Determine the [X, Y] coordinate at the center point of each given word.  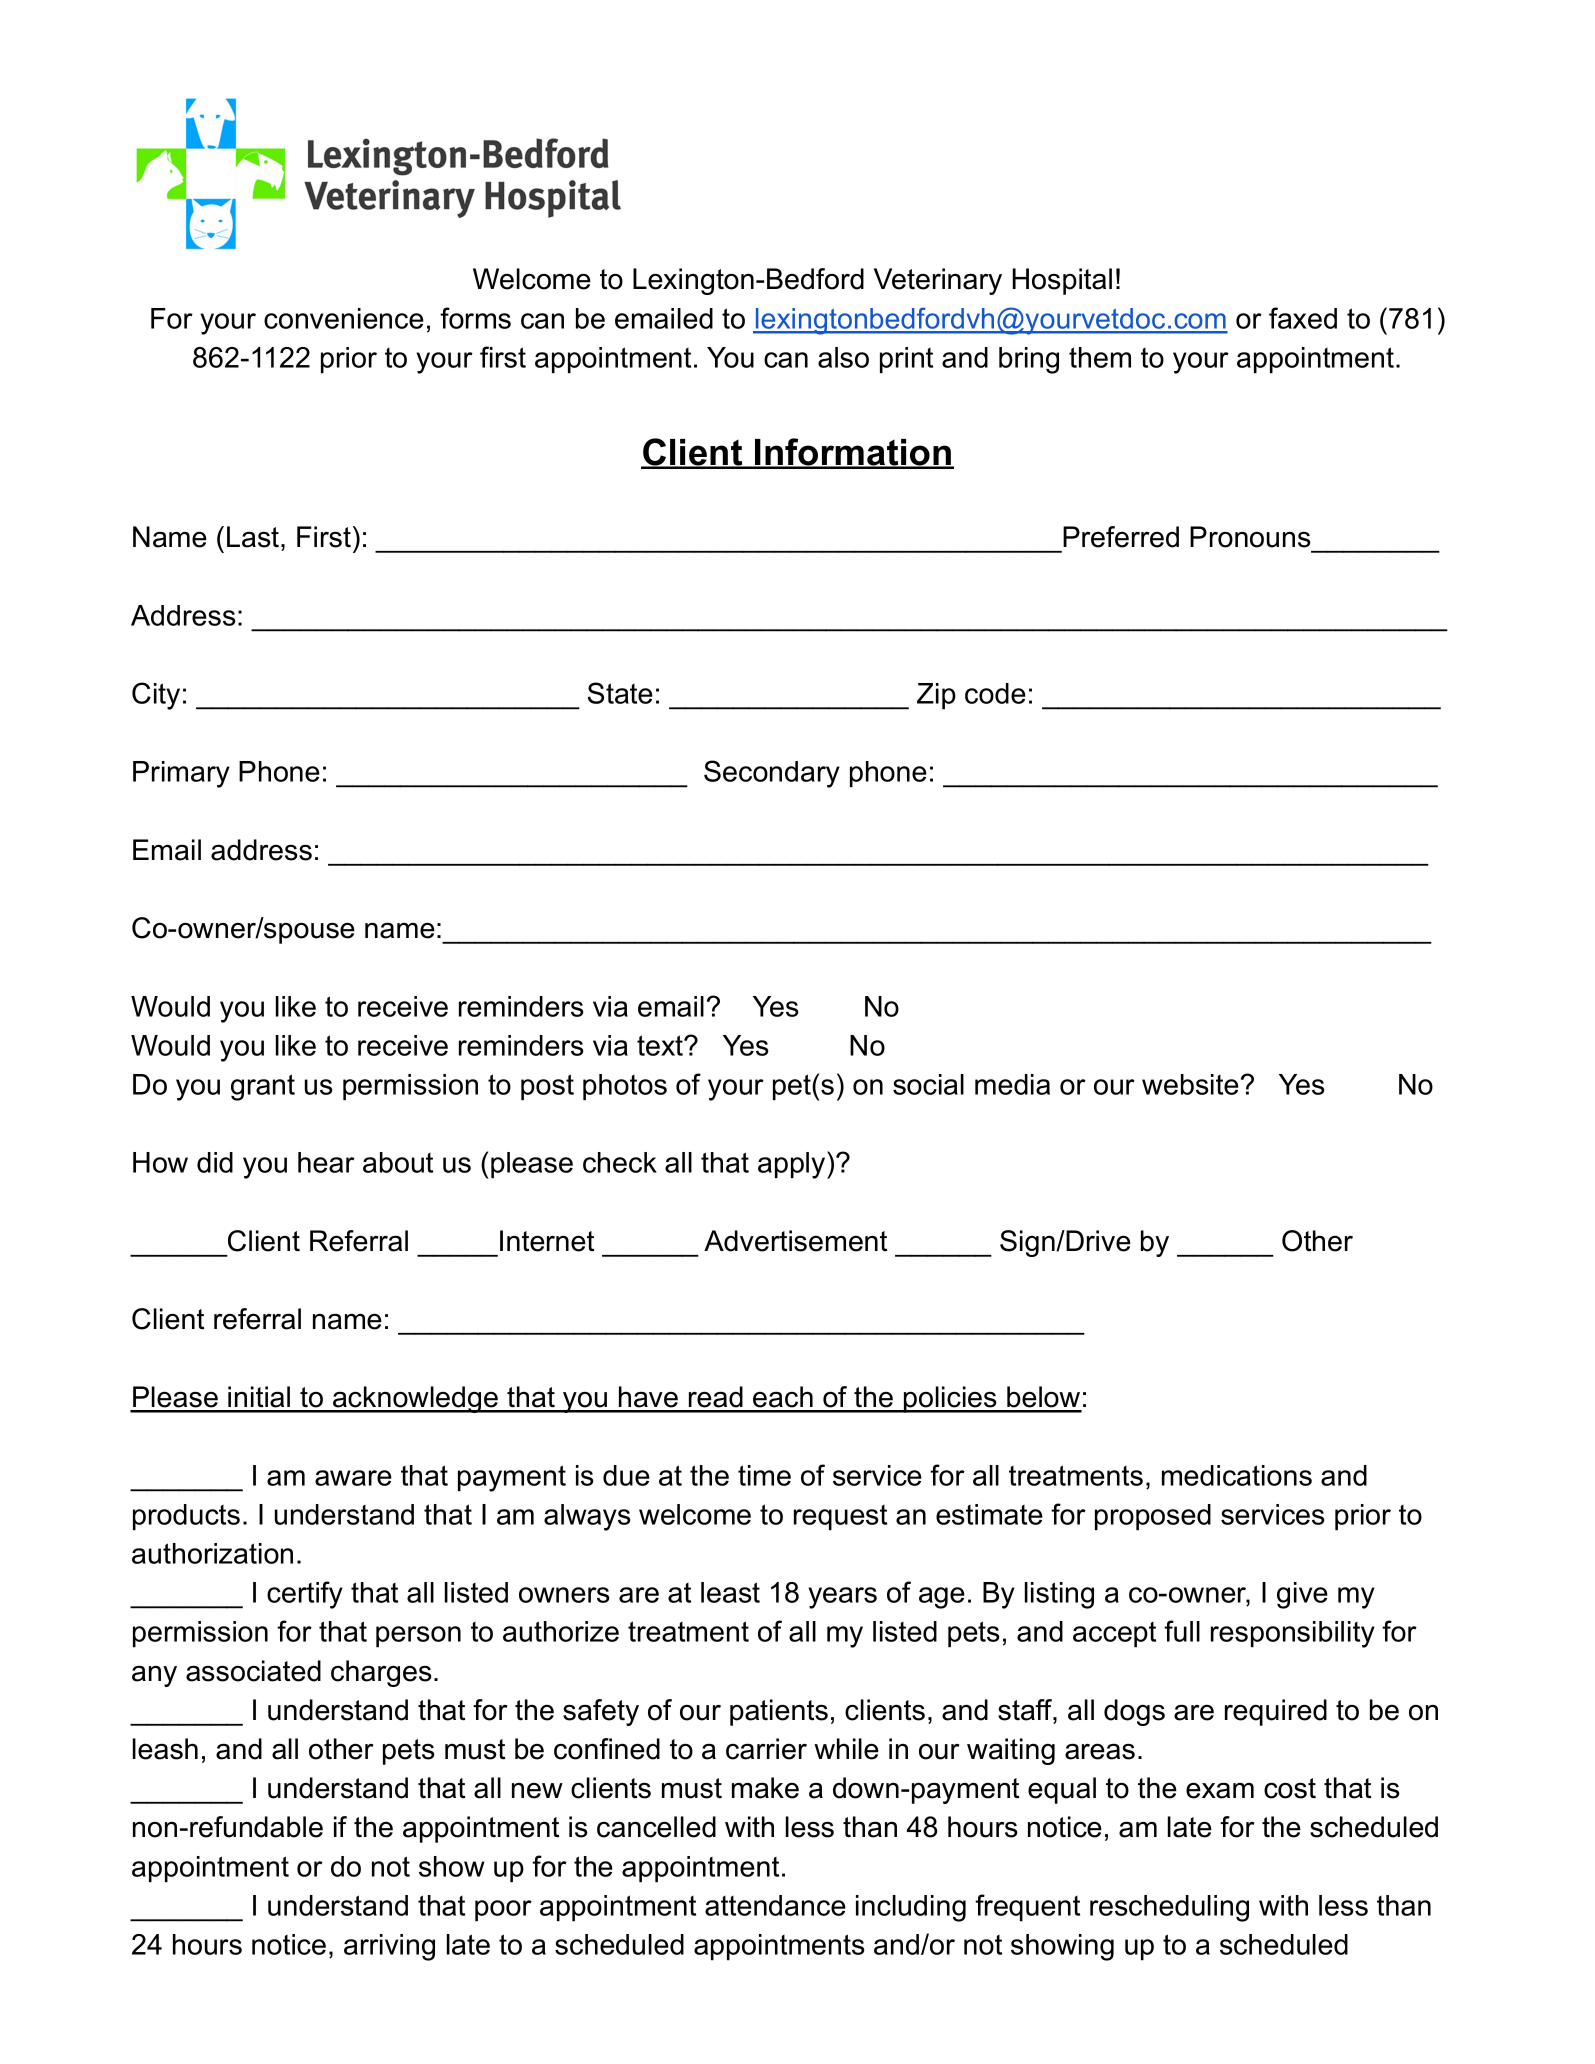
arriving [389, 1947]
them [1100, 357]
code [995, 693]
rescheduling [1169, 1908]
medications [1237, 1475]
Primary [181, 774]
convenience [344, 318]
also [843, 357]
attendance [775, 1905]
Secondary [772, 774]
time [764, 1475]
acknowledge [416, 1399]
